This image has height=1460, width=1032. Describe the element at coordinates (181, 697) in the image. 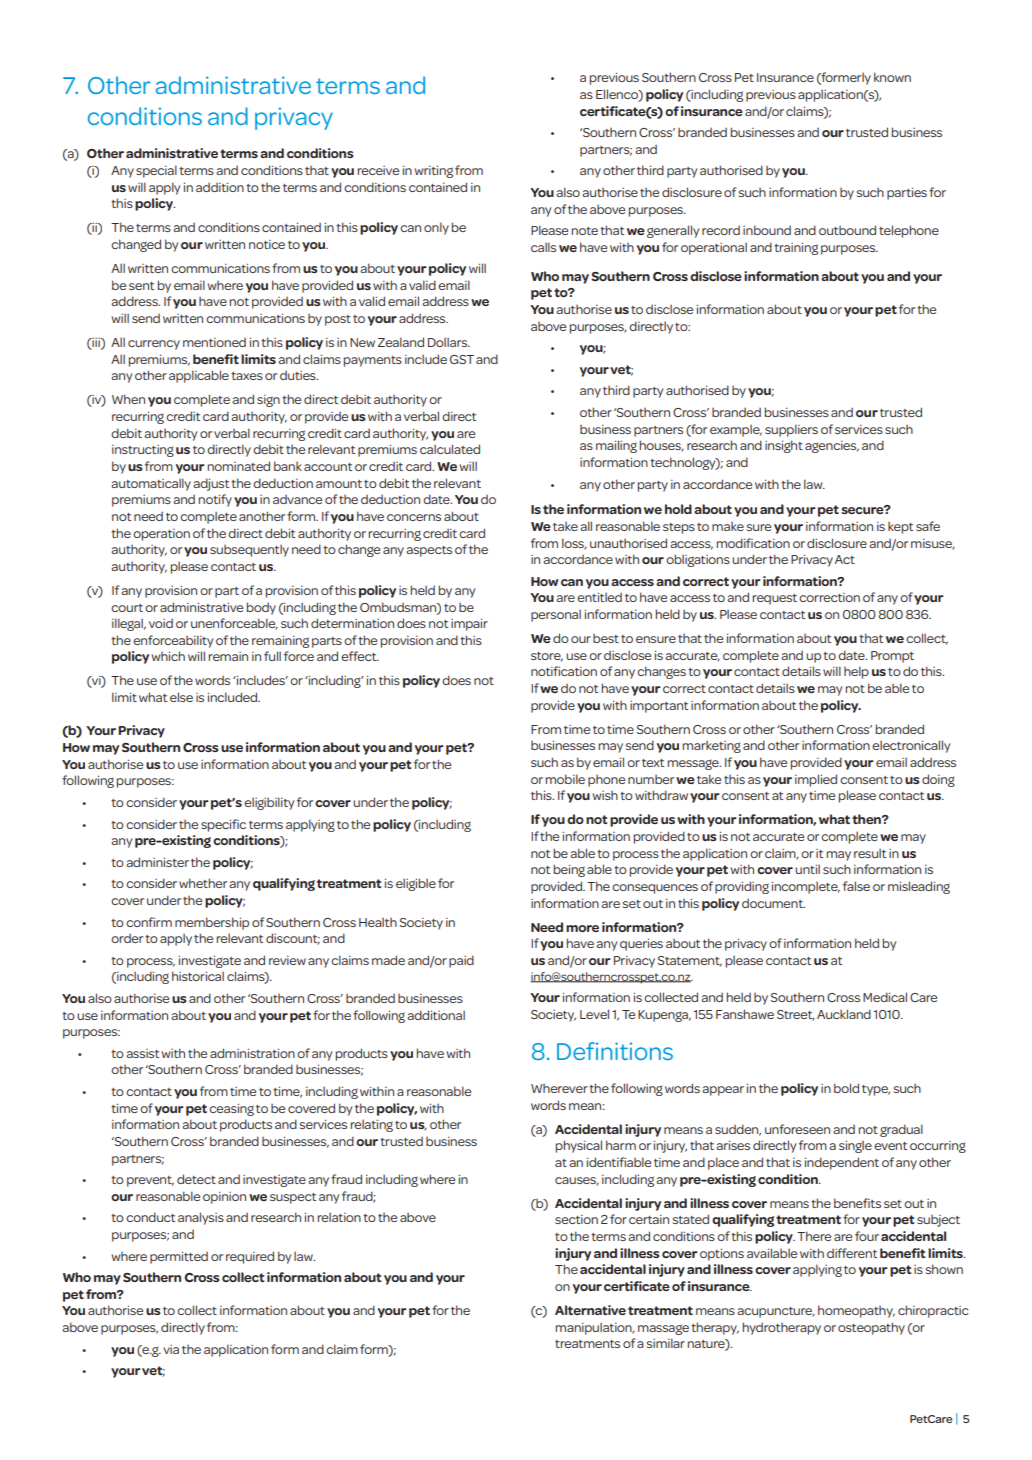

I see `else` at that location.
